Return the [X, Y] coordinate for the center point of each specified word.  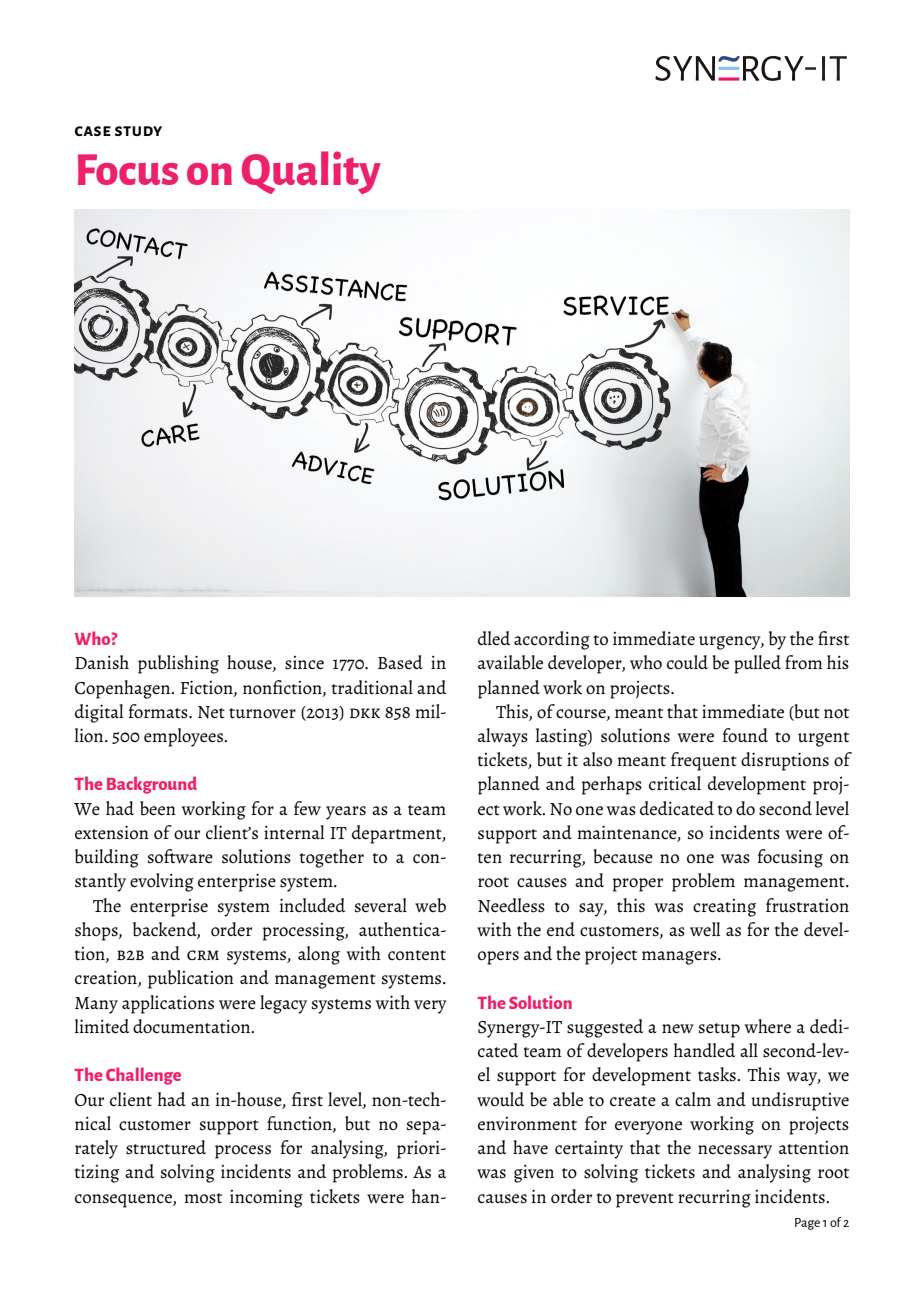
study [138, 131]
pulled [757, 664]
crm [203, 955]
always [503, 737]
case [93, 131]
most [203, 1198]
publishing [178, 664]
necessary [735, 1152]
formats [159, 711]
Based [400, 662]
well [705, 929]
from [804, 662]
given [534, 1174]
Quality [311, 172]
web [430, 905]
